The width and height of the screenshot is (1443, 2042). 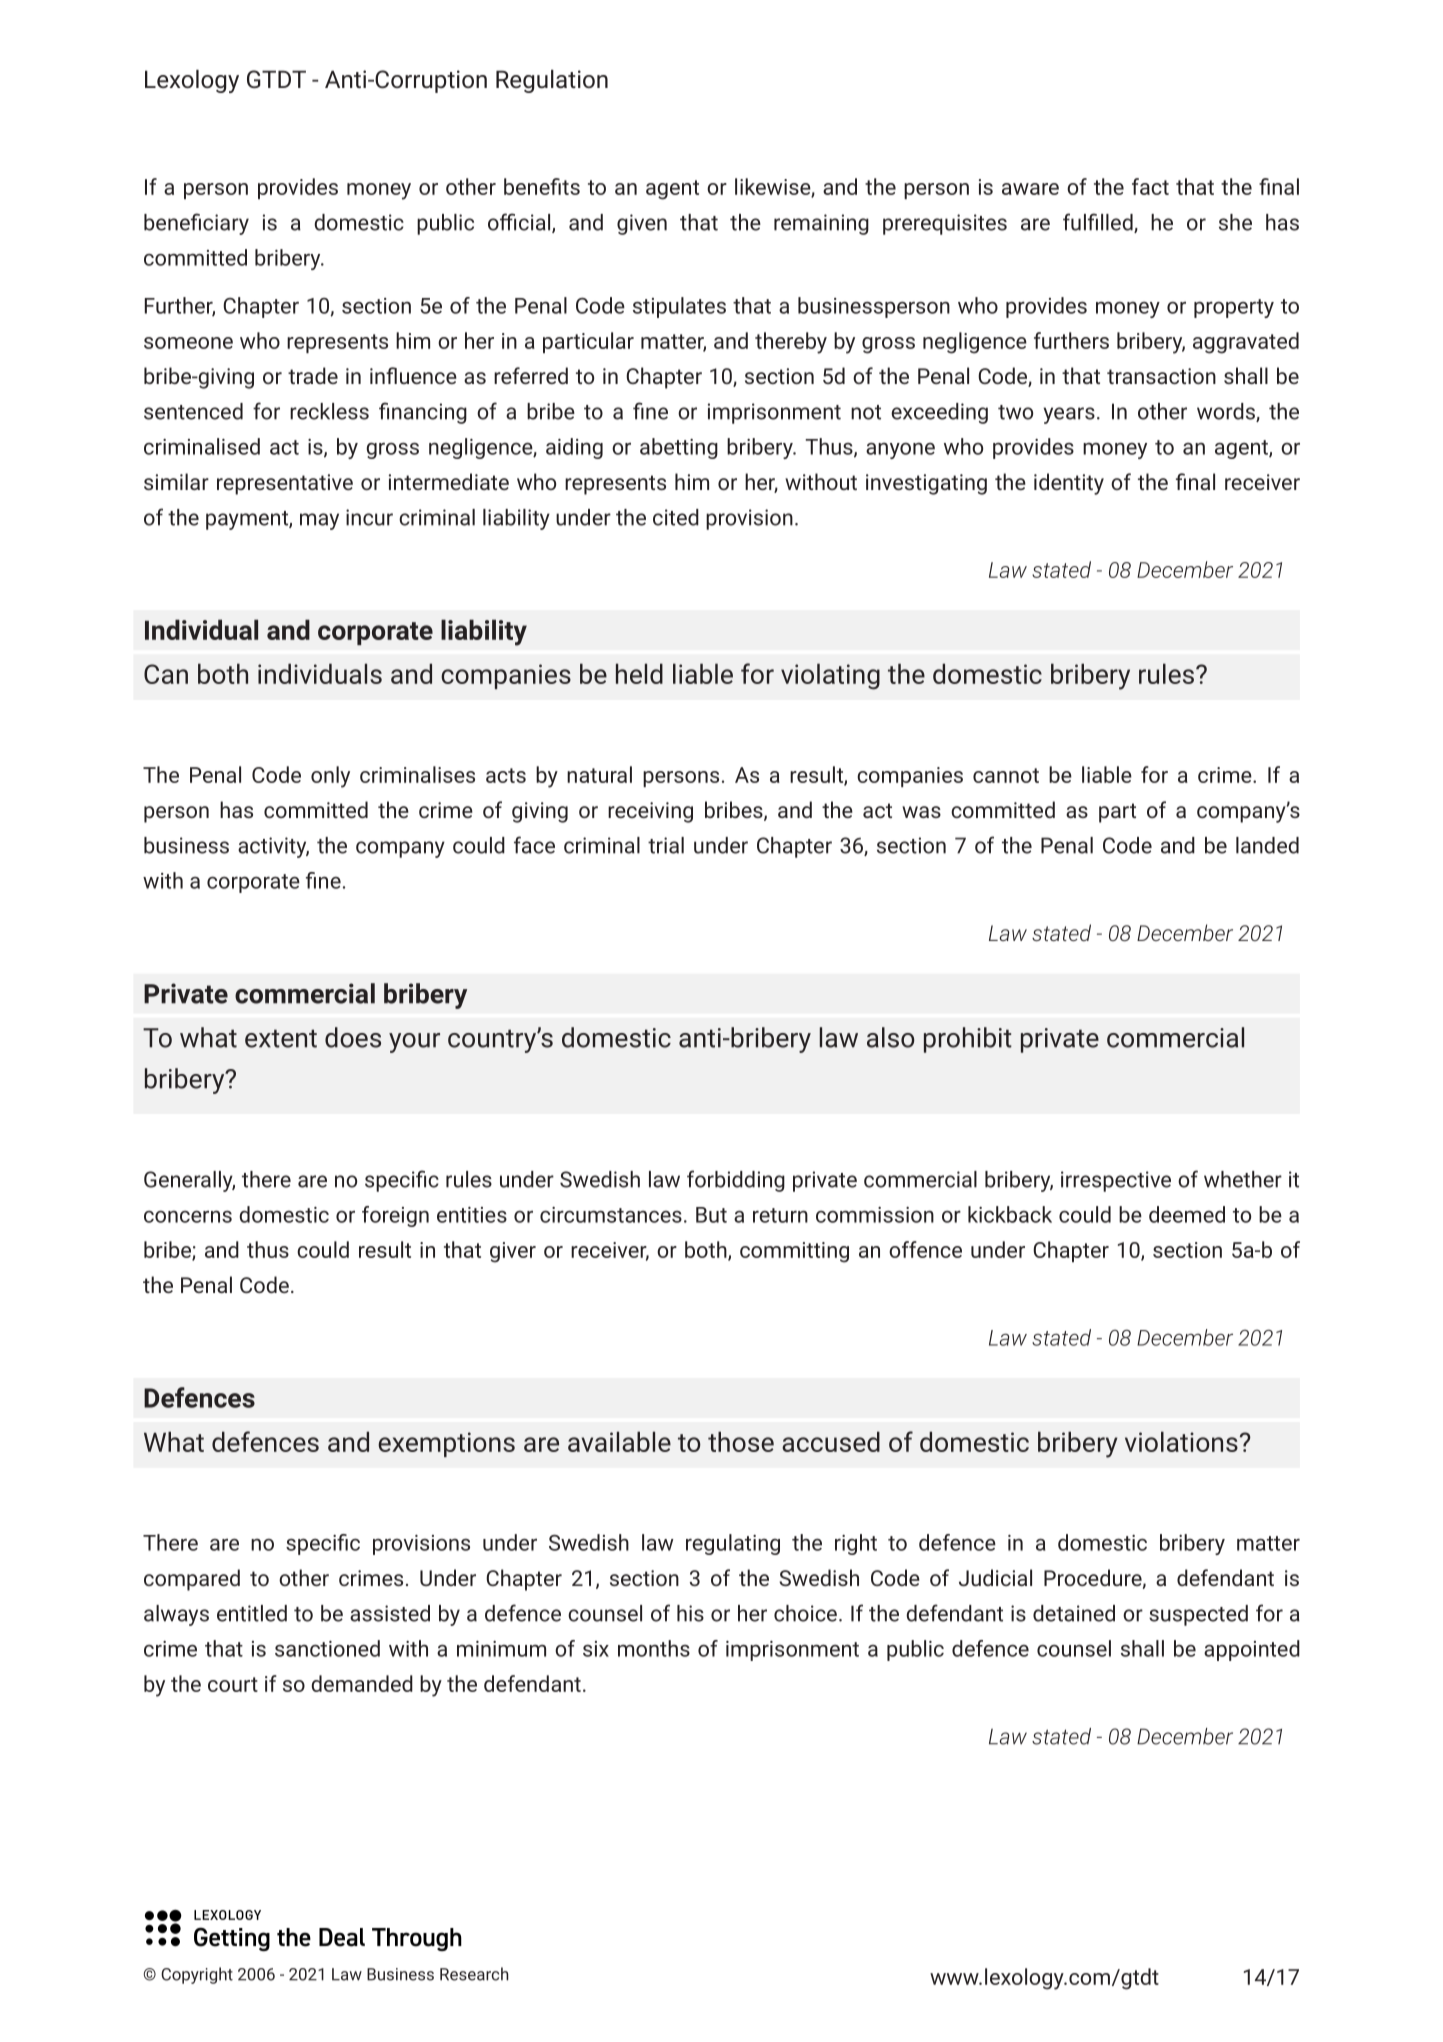 I want to click on identity, so click(x=1069, y=484).
